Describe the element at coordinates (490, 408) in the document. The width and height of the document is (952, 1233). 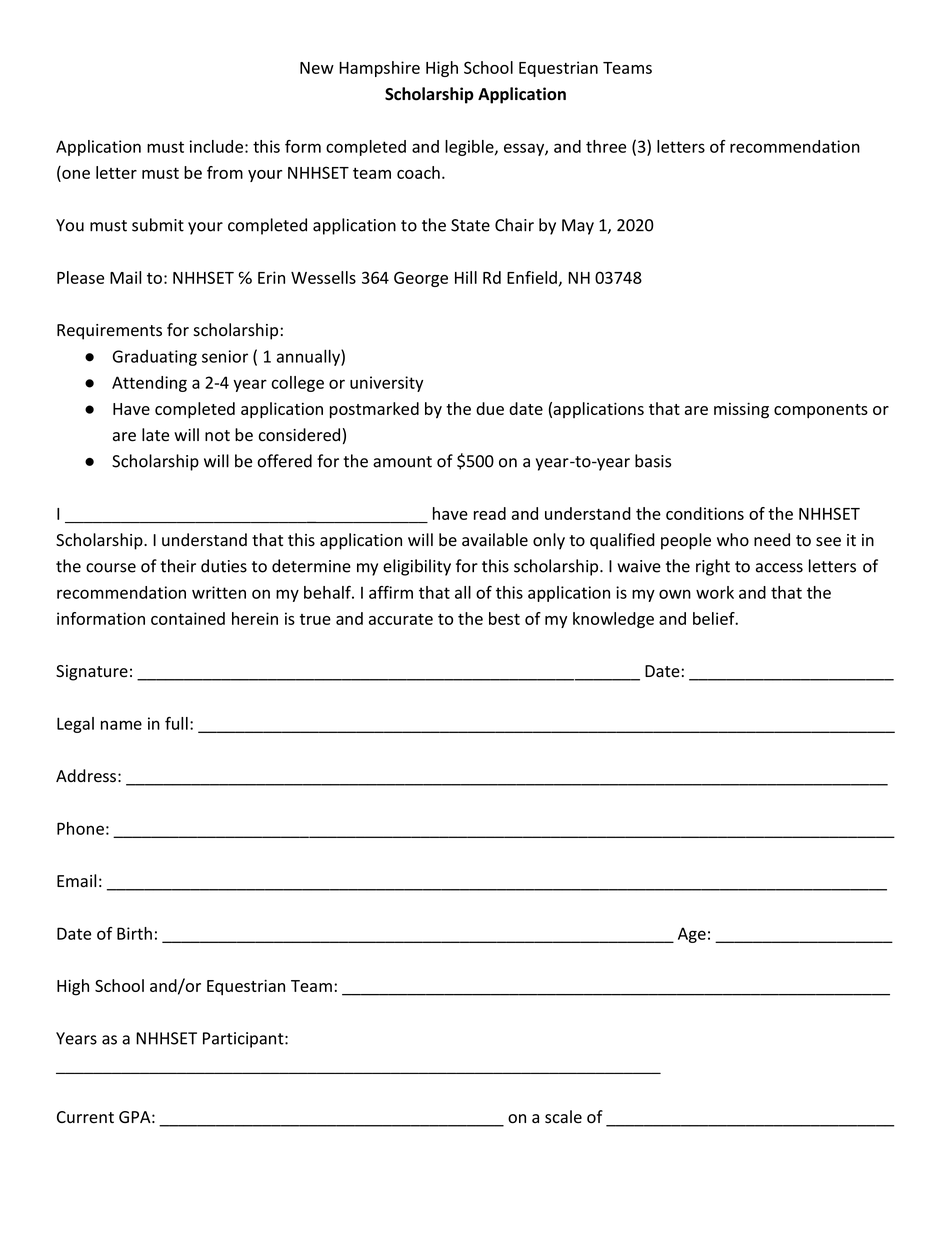
I see `due` at that location.
